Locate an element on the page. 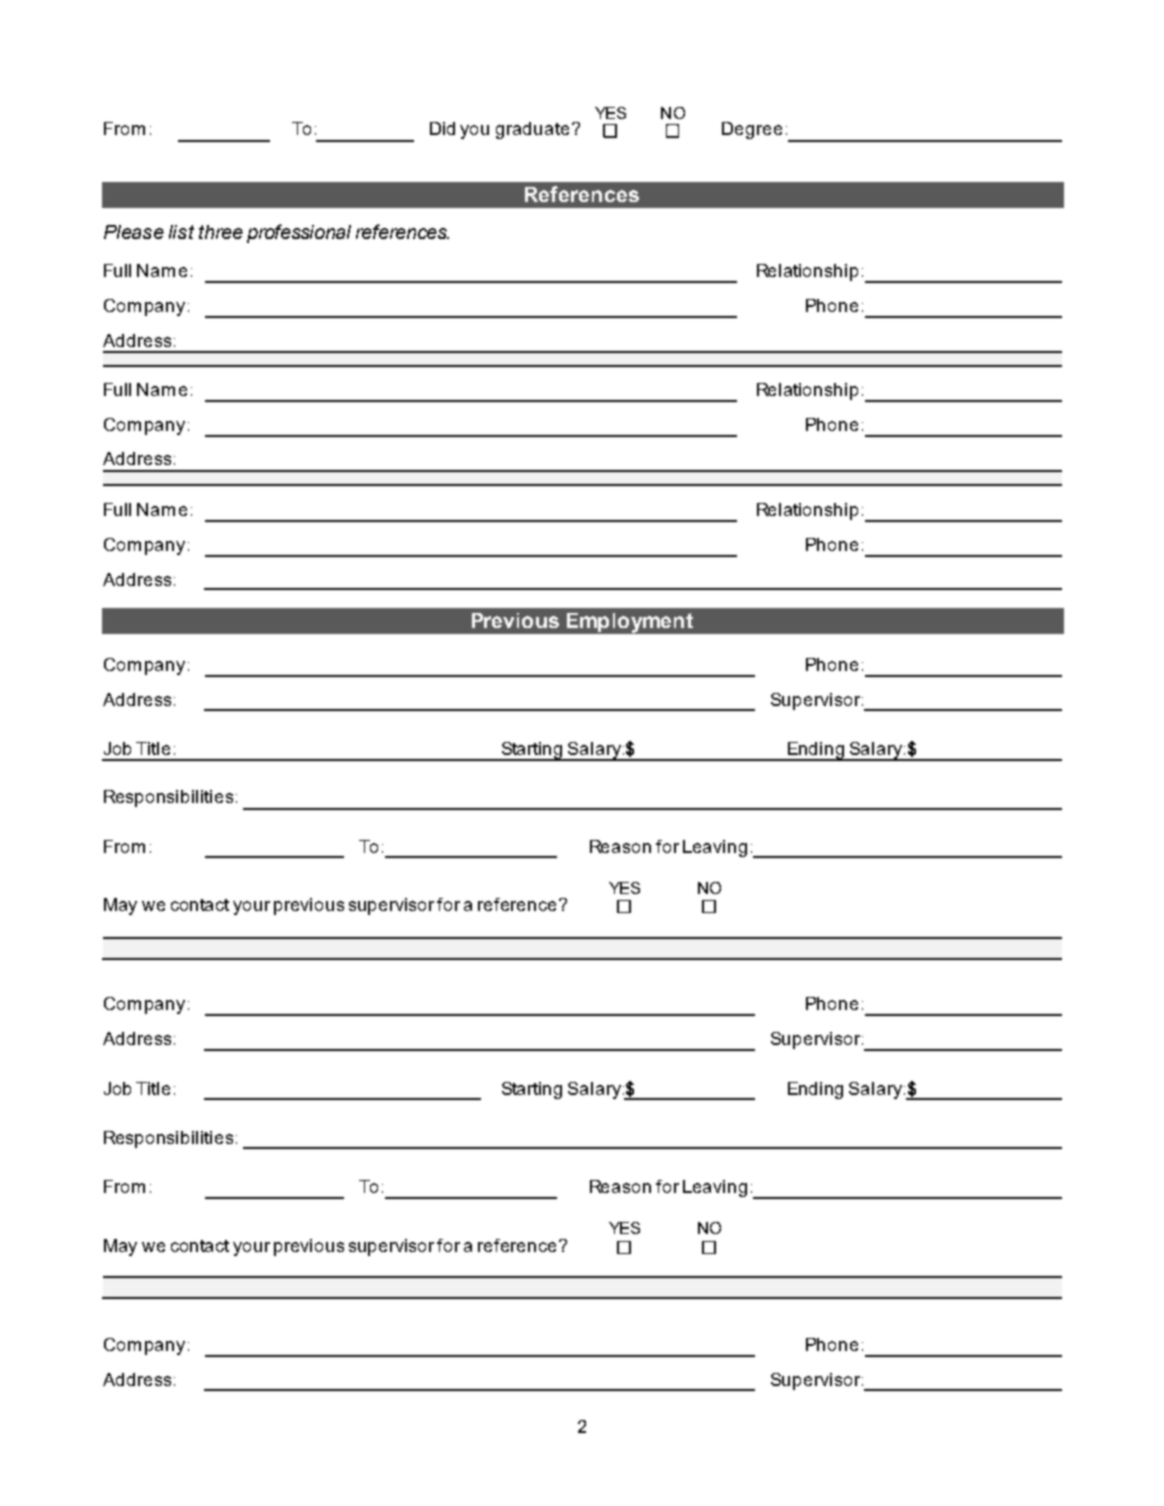  Did is located at coordinates (442, 128).
